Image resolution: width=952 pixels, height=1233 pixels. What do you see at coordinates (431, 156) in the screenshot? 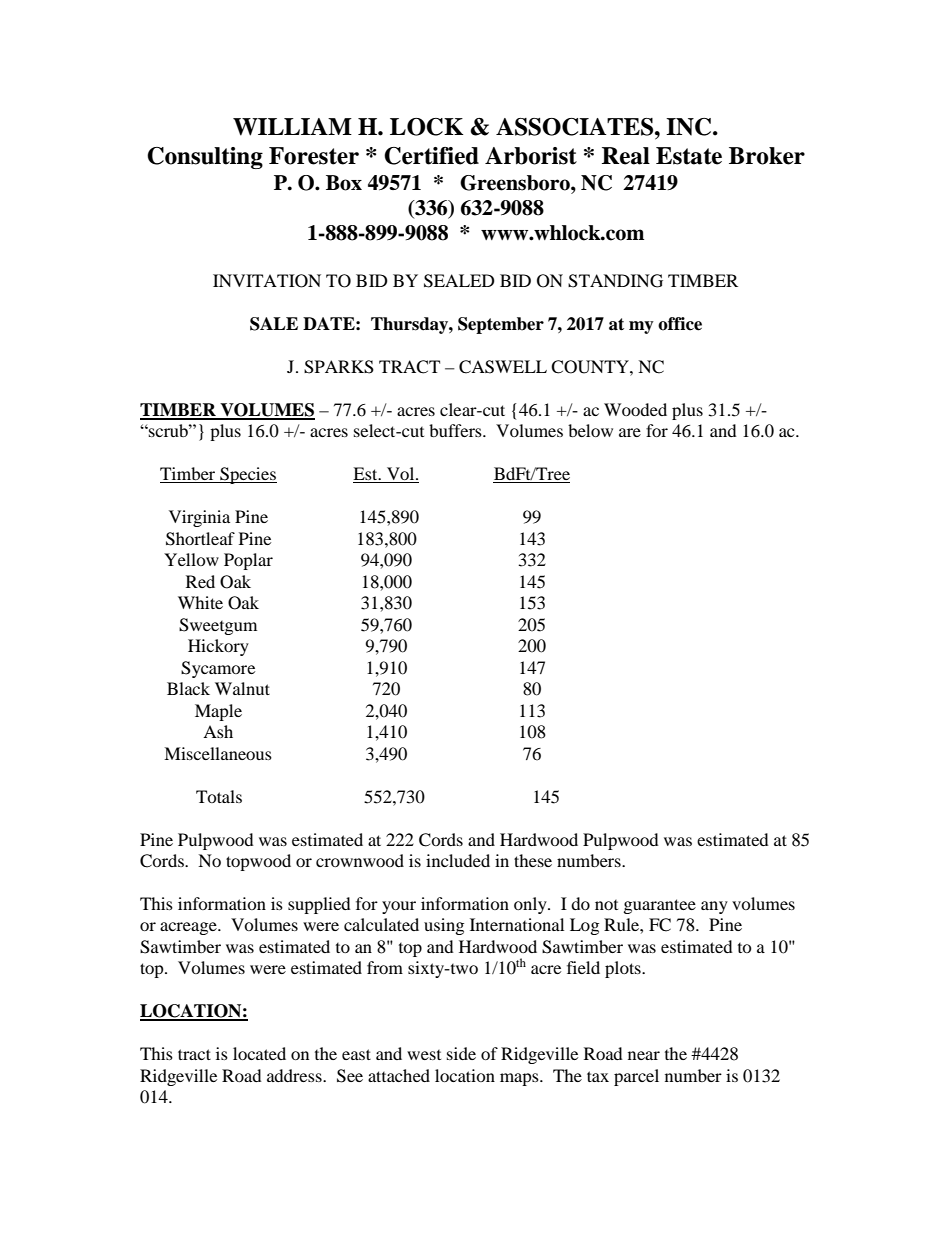
I see `Certified` at bounding box center [431, 156].
